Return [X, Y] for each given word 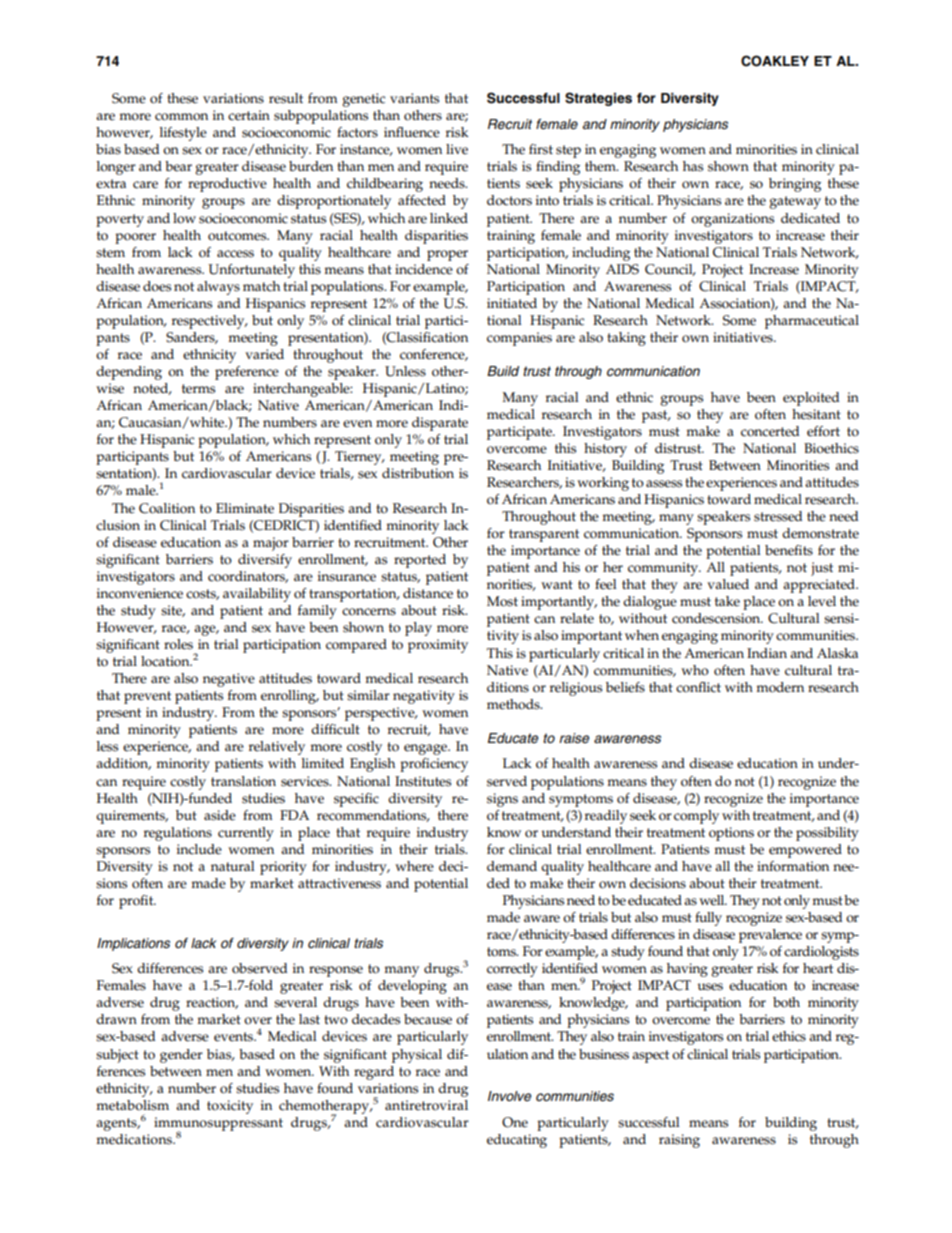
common [181, 117]
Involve [509, 1096]
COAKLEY [775, 61]
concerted [770, 431]
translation [243, 781]
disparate [440, 424]
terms [198, 389]
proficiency [434, 765]
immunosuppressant [218, 1125]
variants [414, 98]
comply [696, 817]
